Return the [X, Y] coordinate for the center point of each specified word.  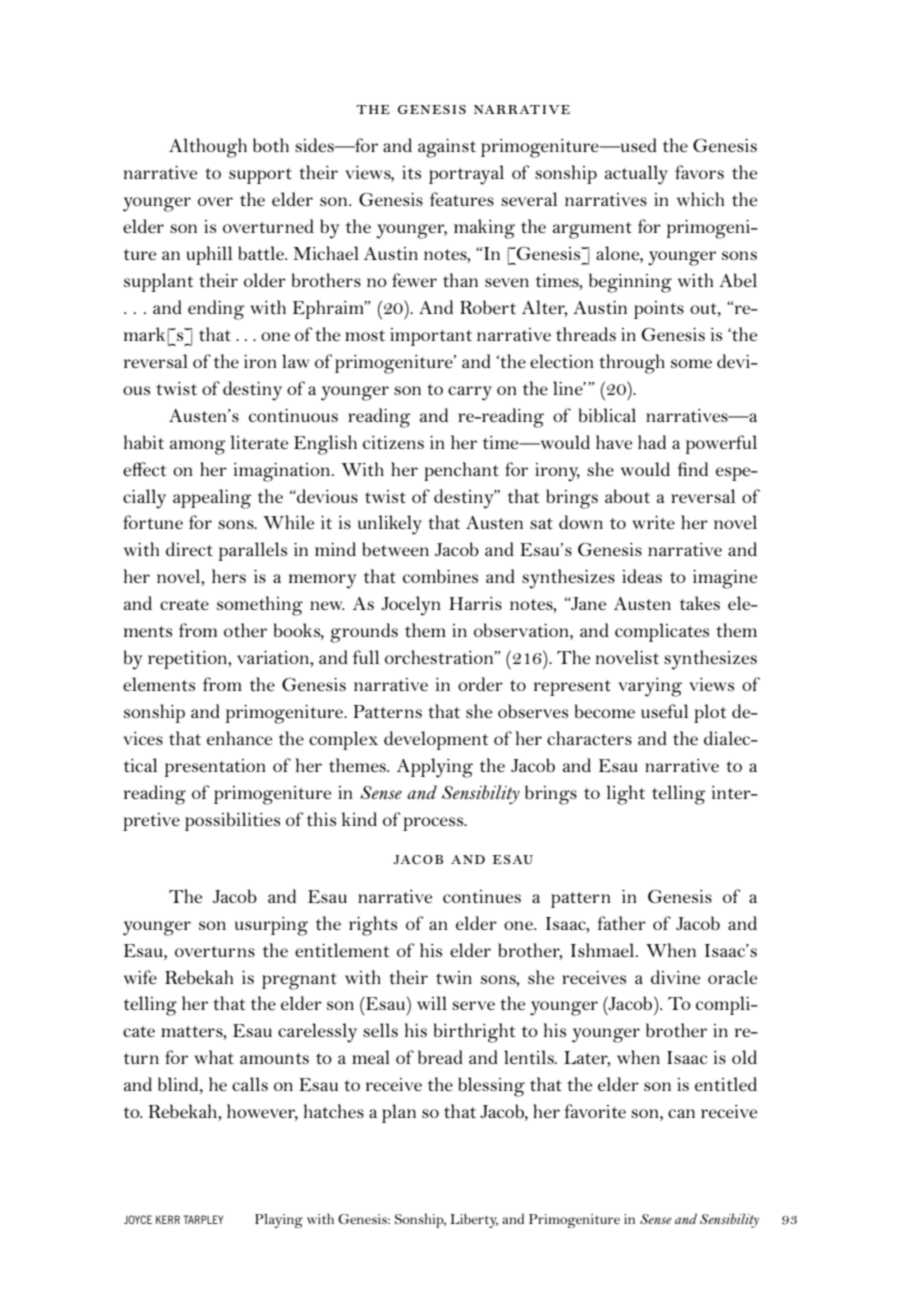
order [480, 684]
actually [636, 175]
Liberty [474, 1221]
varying [650, 687]
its [411, 172]
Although [208, 148]
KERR [168, 1219]
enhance [239, 738]
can [681, 1113]
